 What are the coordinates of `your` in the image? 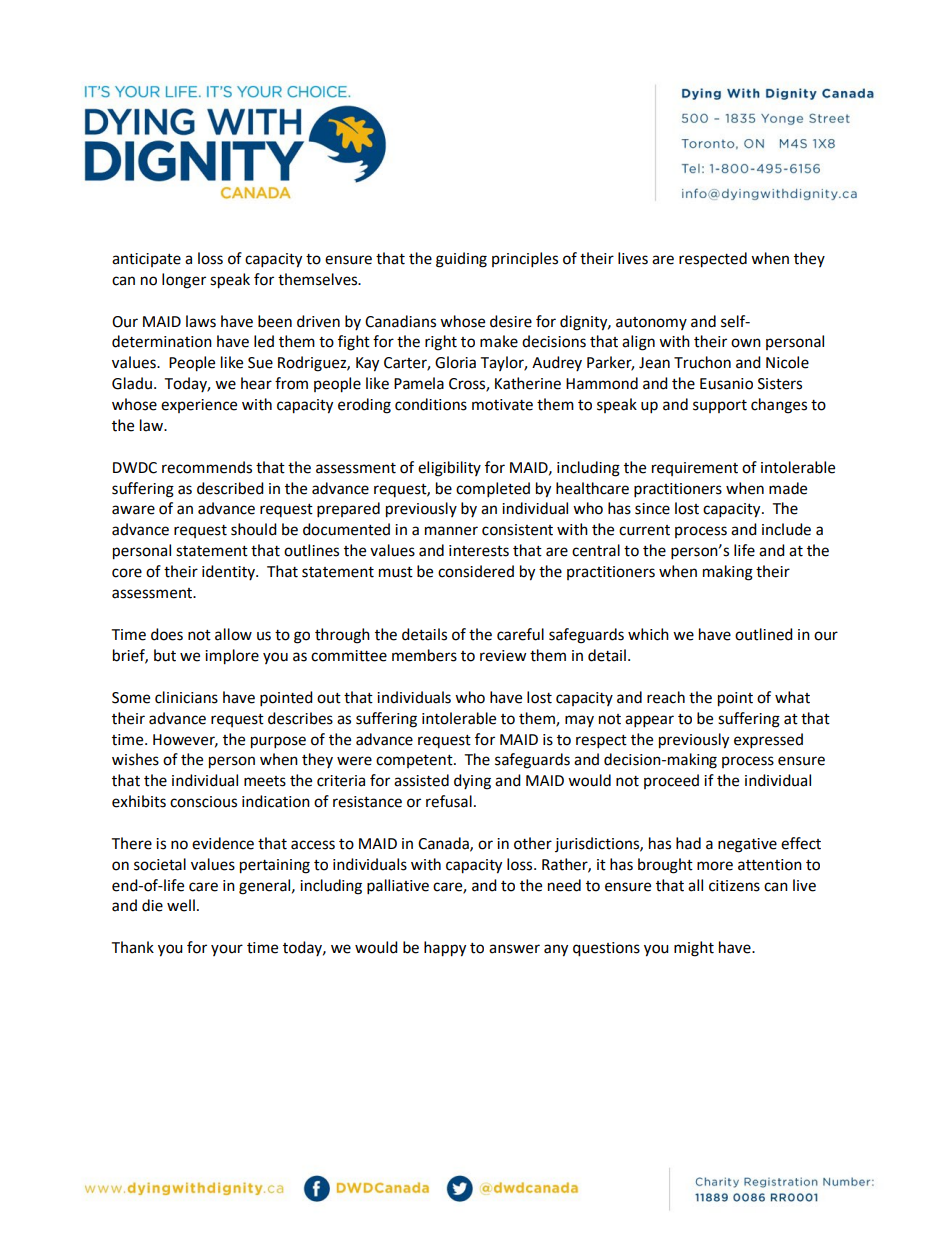 It's located at (227, 950).
